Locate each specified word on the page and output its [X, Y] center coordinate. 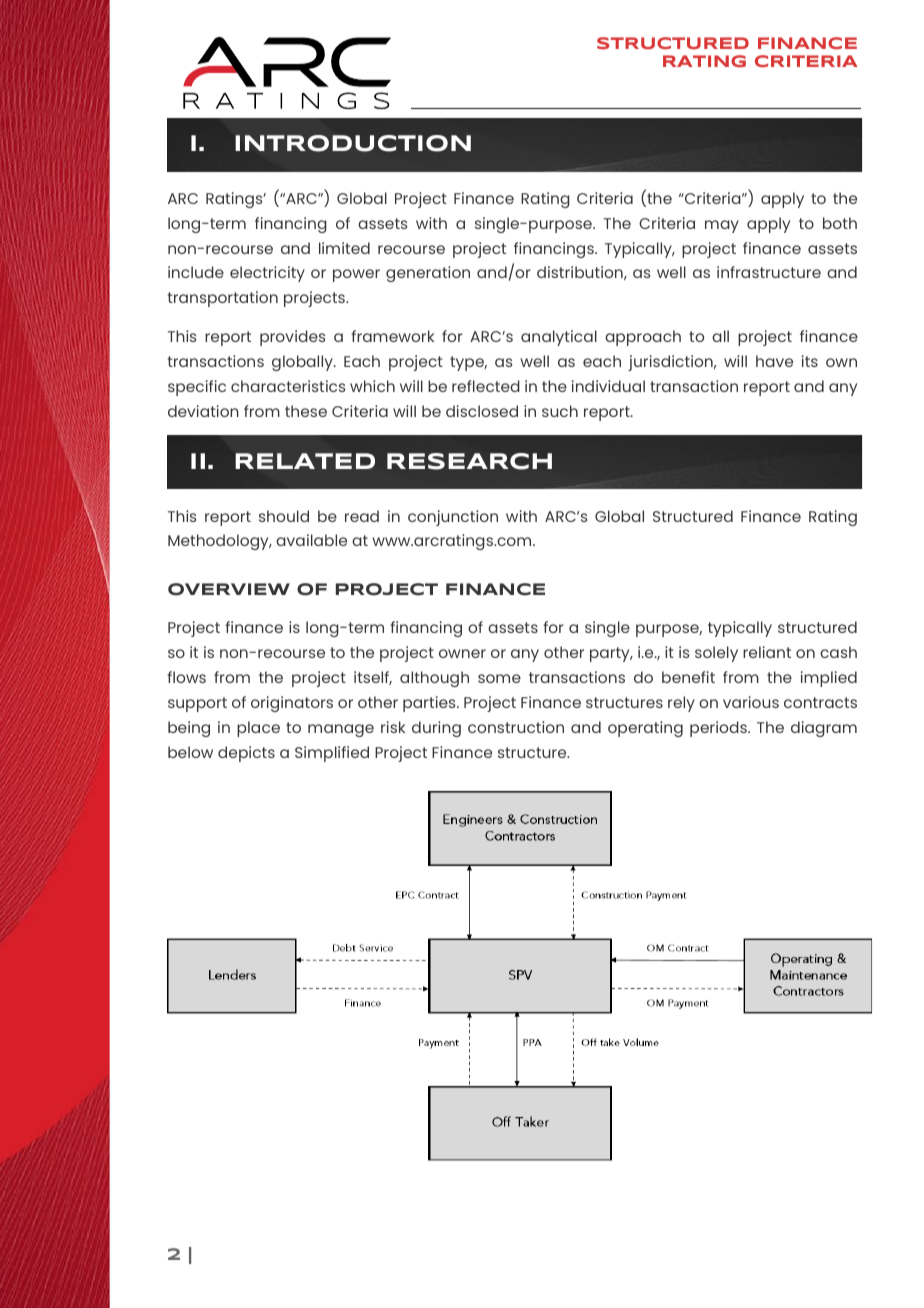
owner [462, 653]
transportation [223, 299]
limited [344, 248]
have [774, 361]
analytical [559, 338]
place [258, 729]
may [722, 226]
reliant [767, 652]
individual [608, 386]
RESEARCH [469, 461]
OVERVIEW [229, 589]
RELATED [305, 461]
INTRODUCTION [353, 143]
